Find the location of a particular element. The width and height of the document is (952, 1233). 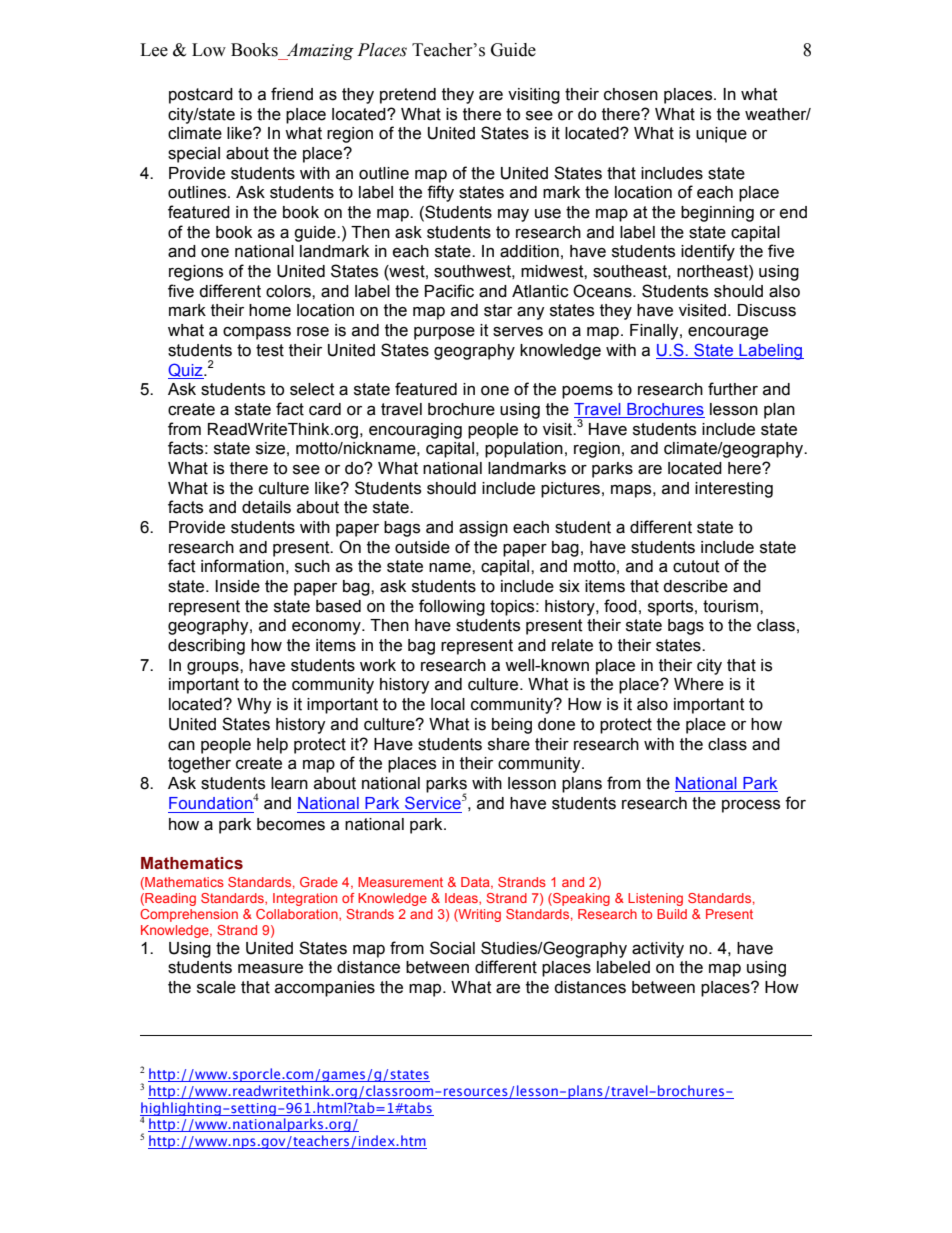

pretend is located at coordinates (408, 96).
